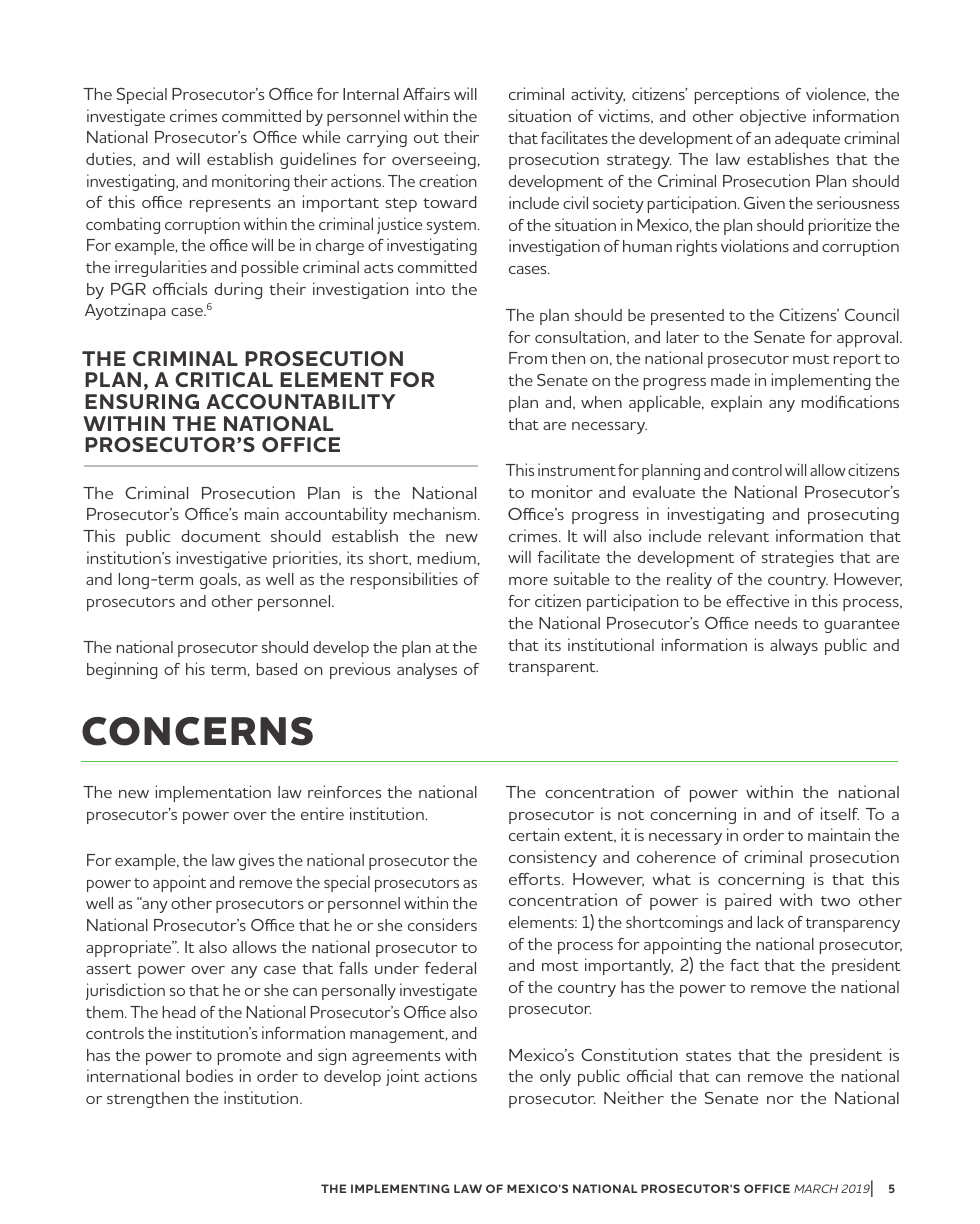 This page has height=1224, width=980. What do you see at coordinates (555, 1078) in the page?
I see `only` at bounding box center [555, 1078].
